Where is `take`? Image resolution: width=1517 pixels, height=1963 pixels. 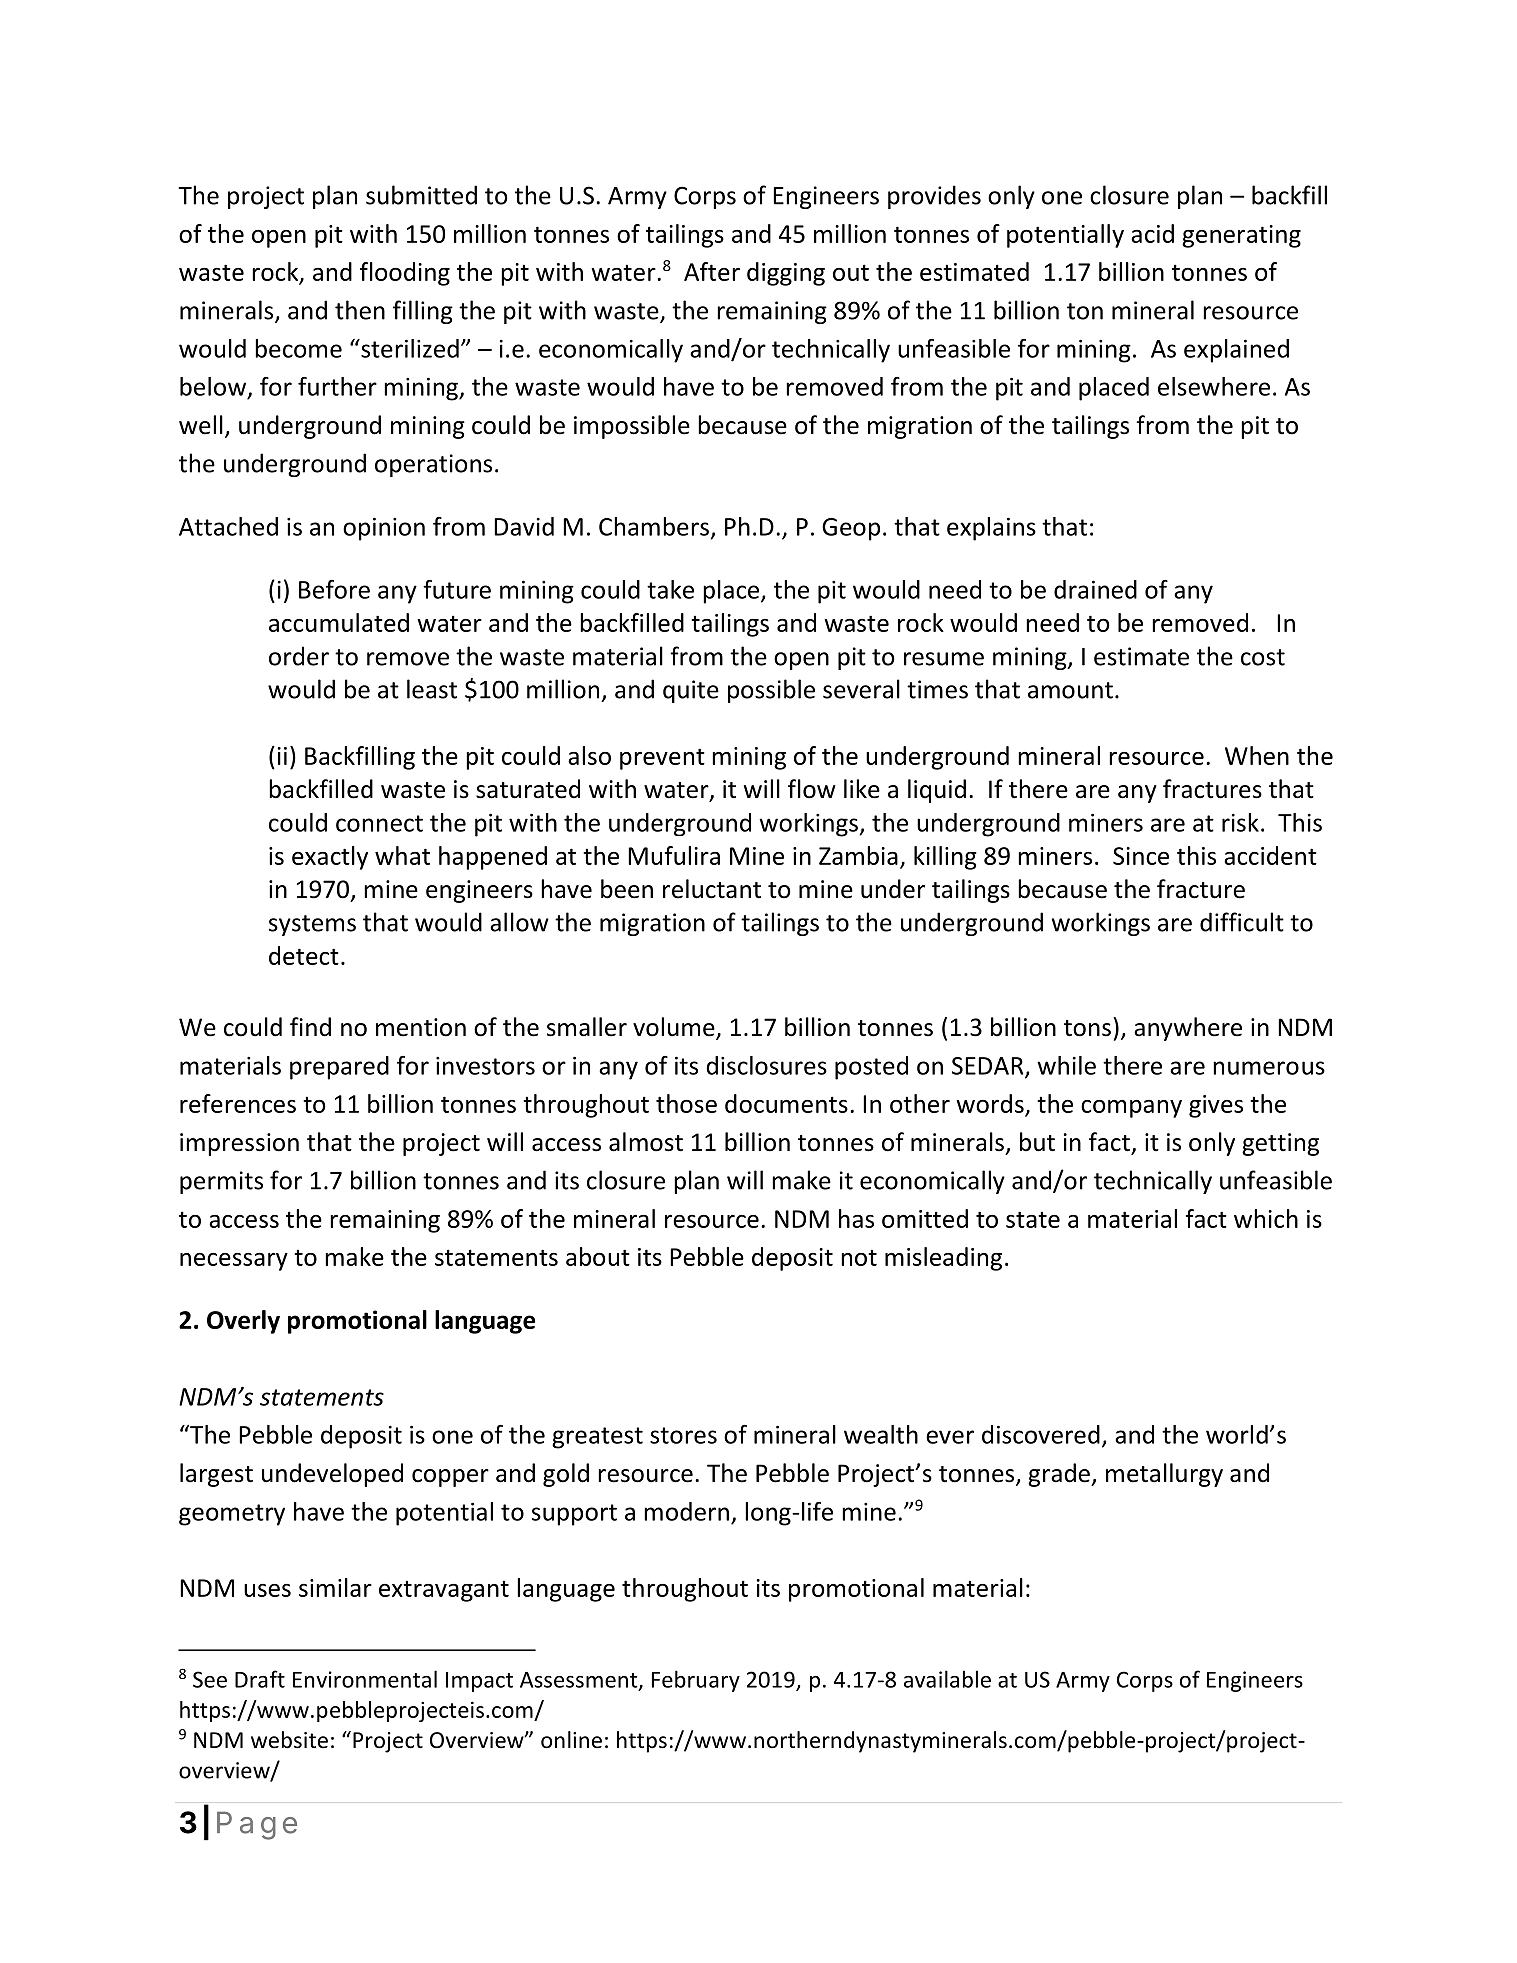 take is located at coordinates (670, 589).
